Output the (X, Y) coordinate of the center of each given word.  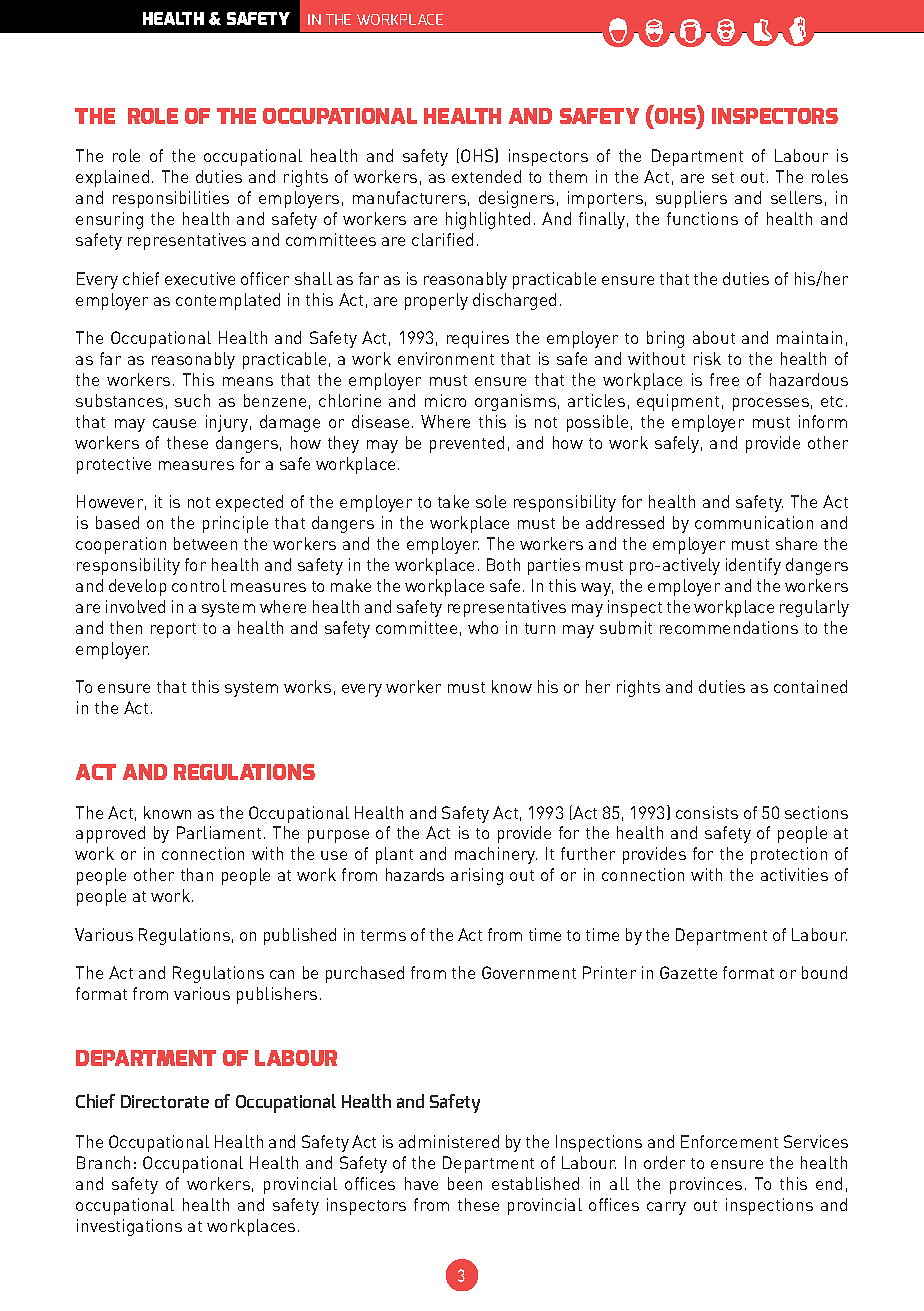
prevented (467, 444)
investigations (129, 1227)
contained (810, 686)
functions (702, 218)
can (282, 974)
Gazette (688, 972)
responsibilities (171, 199)
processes (771, 404)
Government (529, 972)
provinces (706, 1185)
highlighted (488, 220)
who (483, 627)
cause (174, 423)
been (465, 1183)
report (173, 630)
